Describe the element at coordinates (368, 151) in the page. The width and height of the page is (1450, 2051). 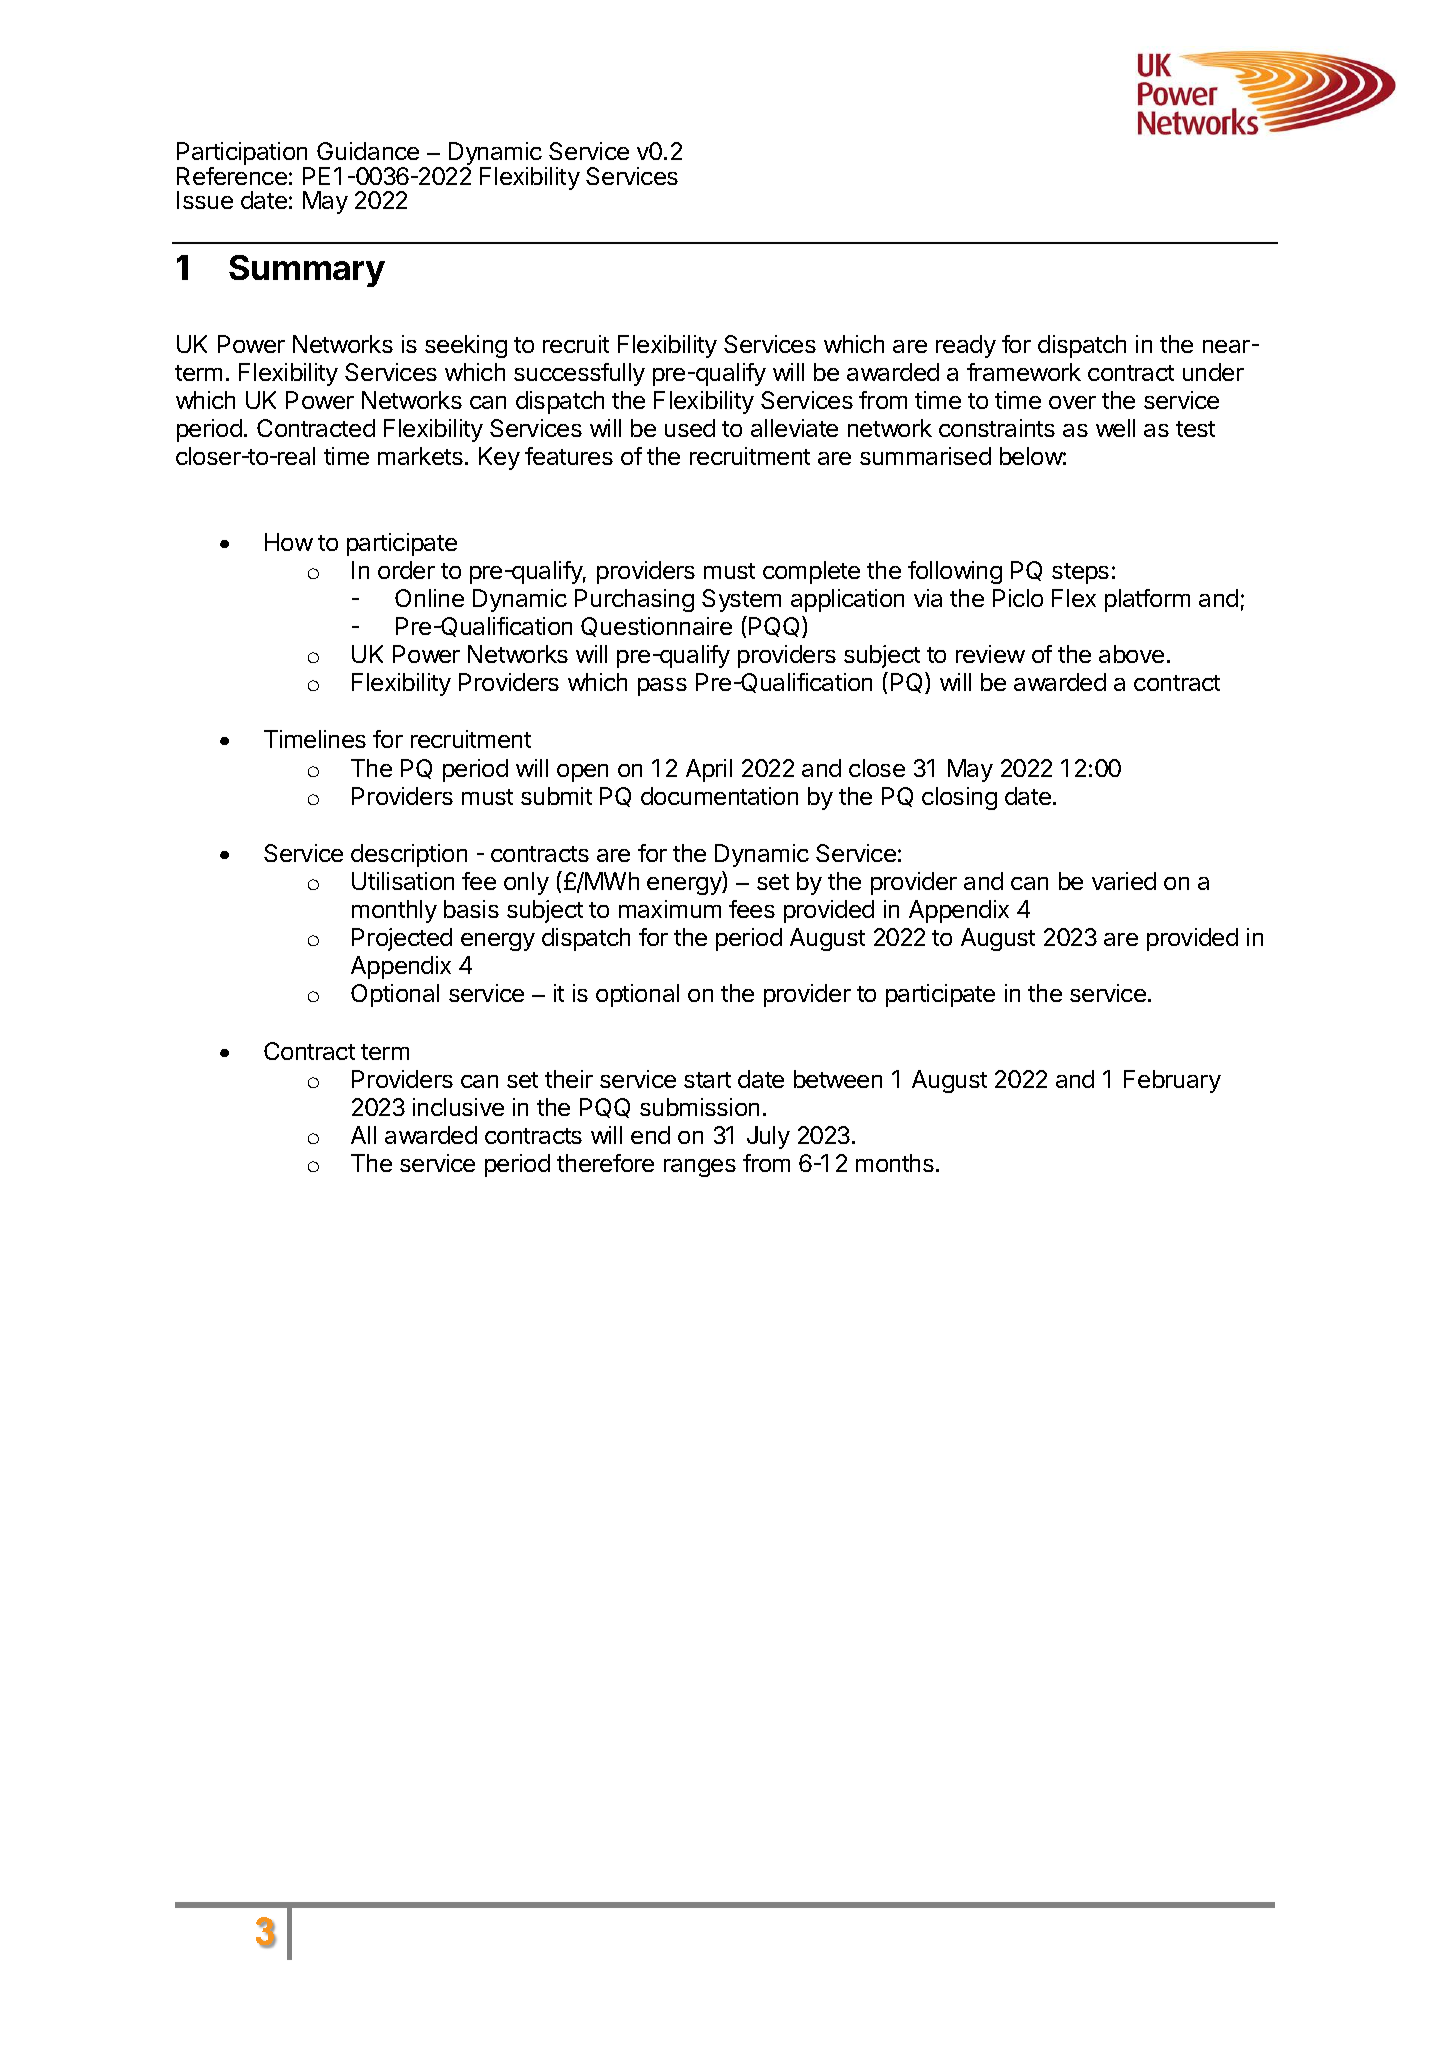
I see `Guidance` at that location.
